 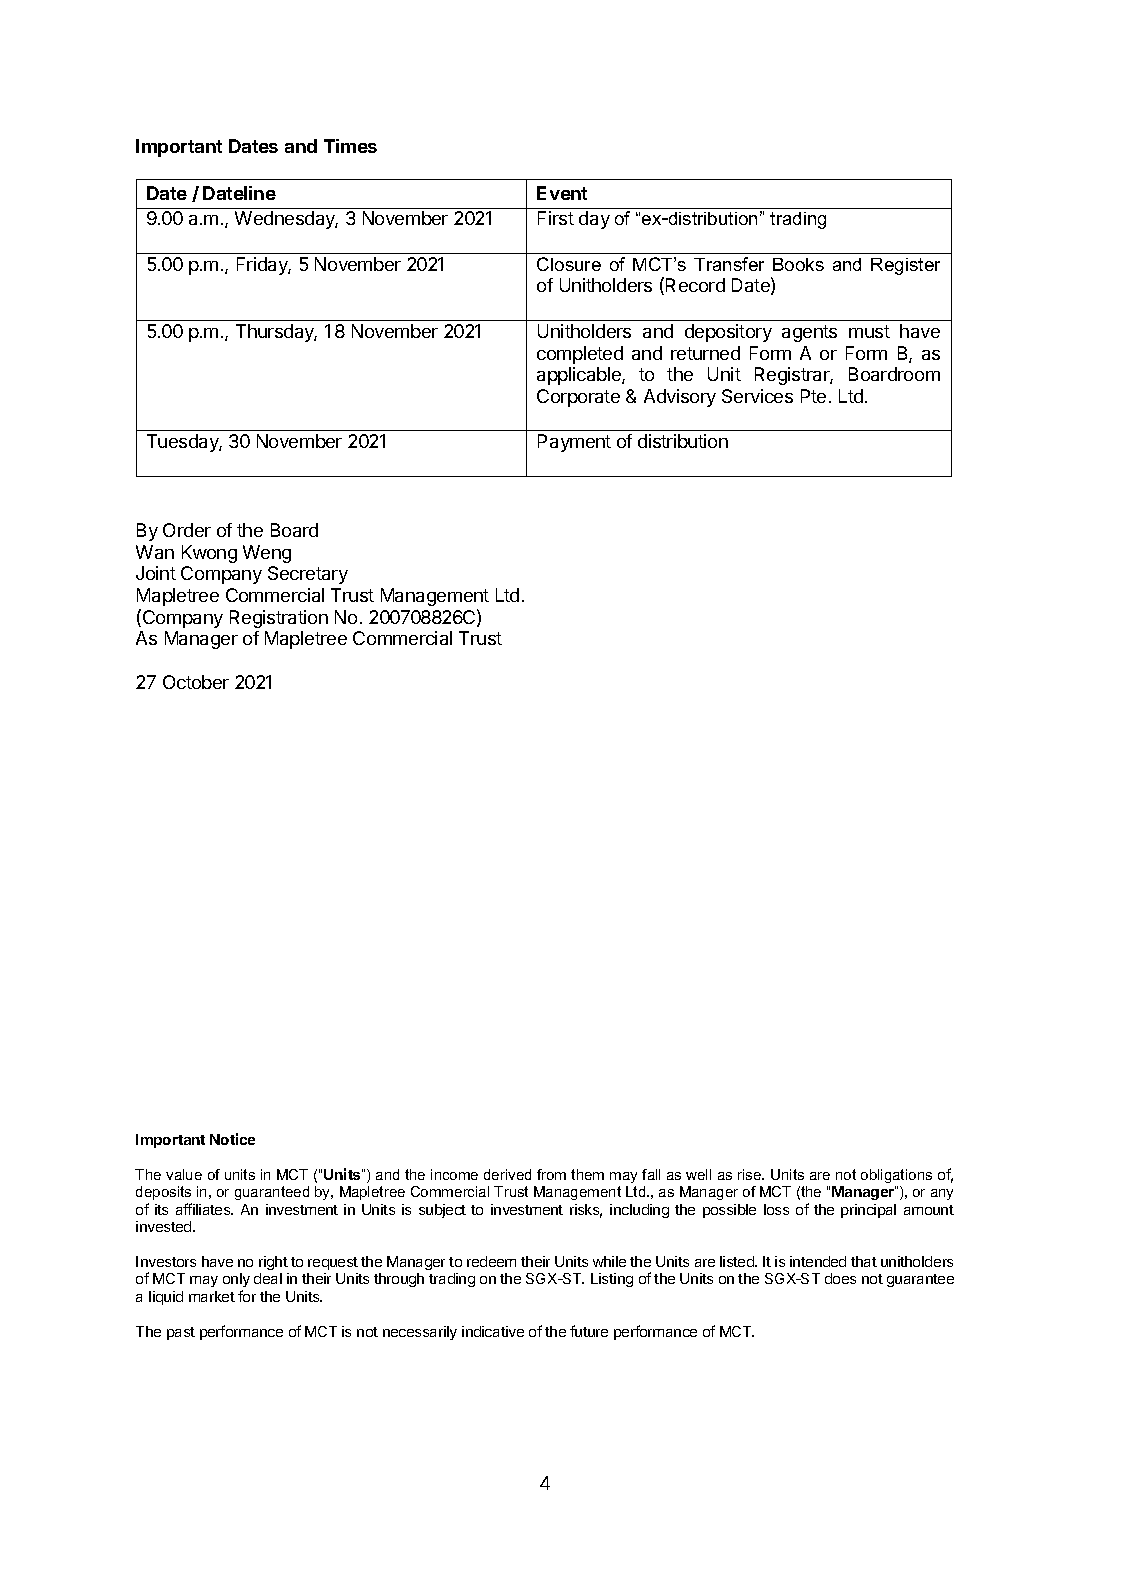 I want to click on Notice, so click(x=232, y=1139).
